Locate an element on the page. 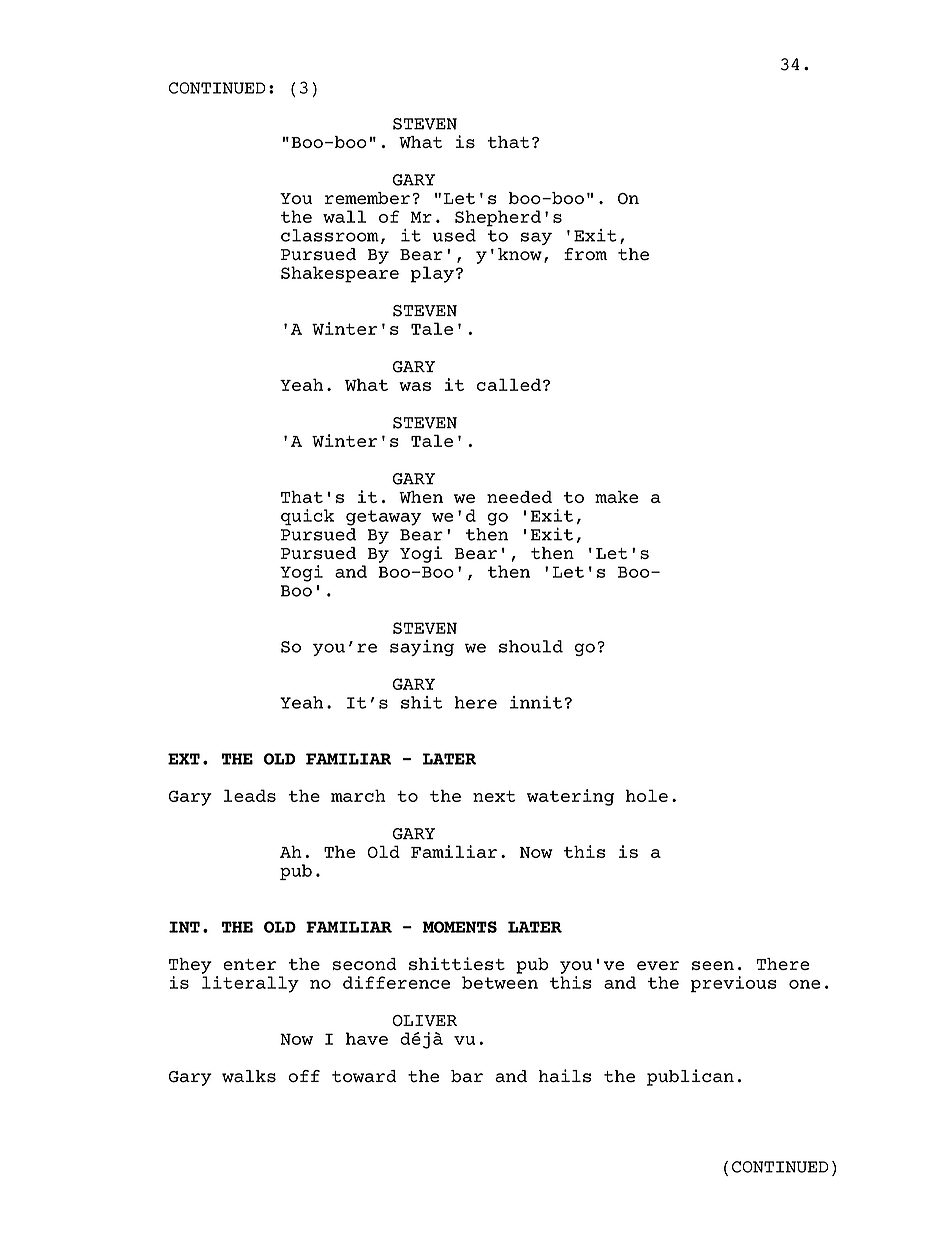 This image has width=952, height=1233. used is located at coordinates (454, 235).
